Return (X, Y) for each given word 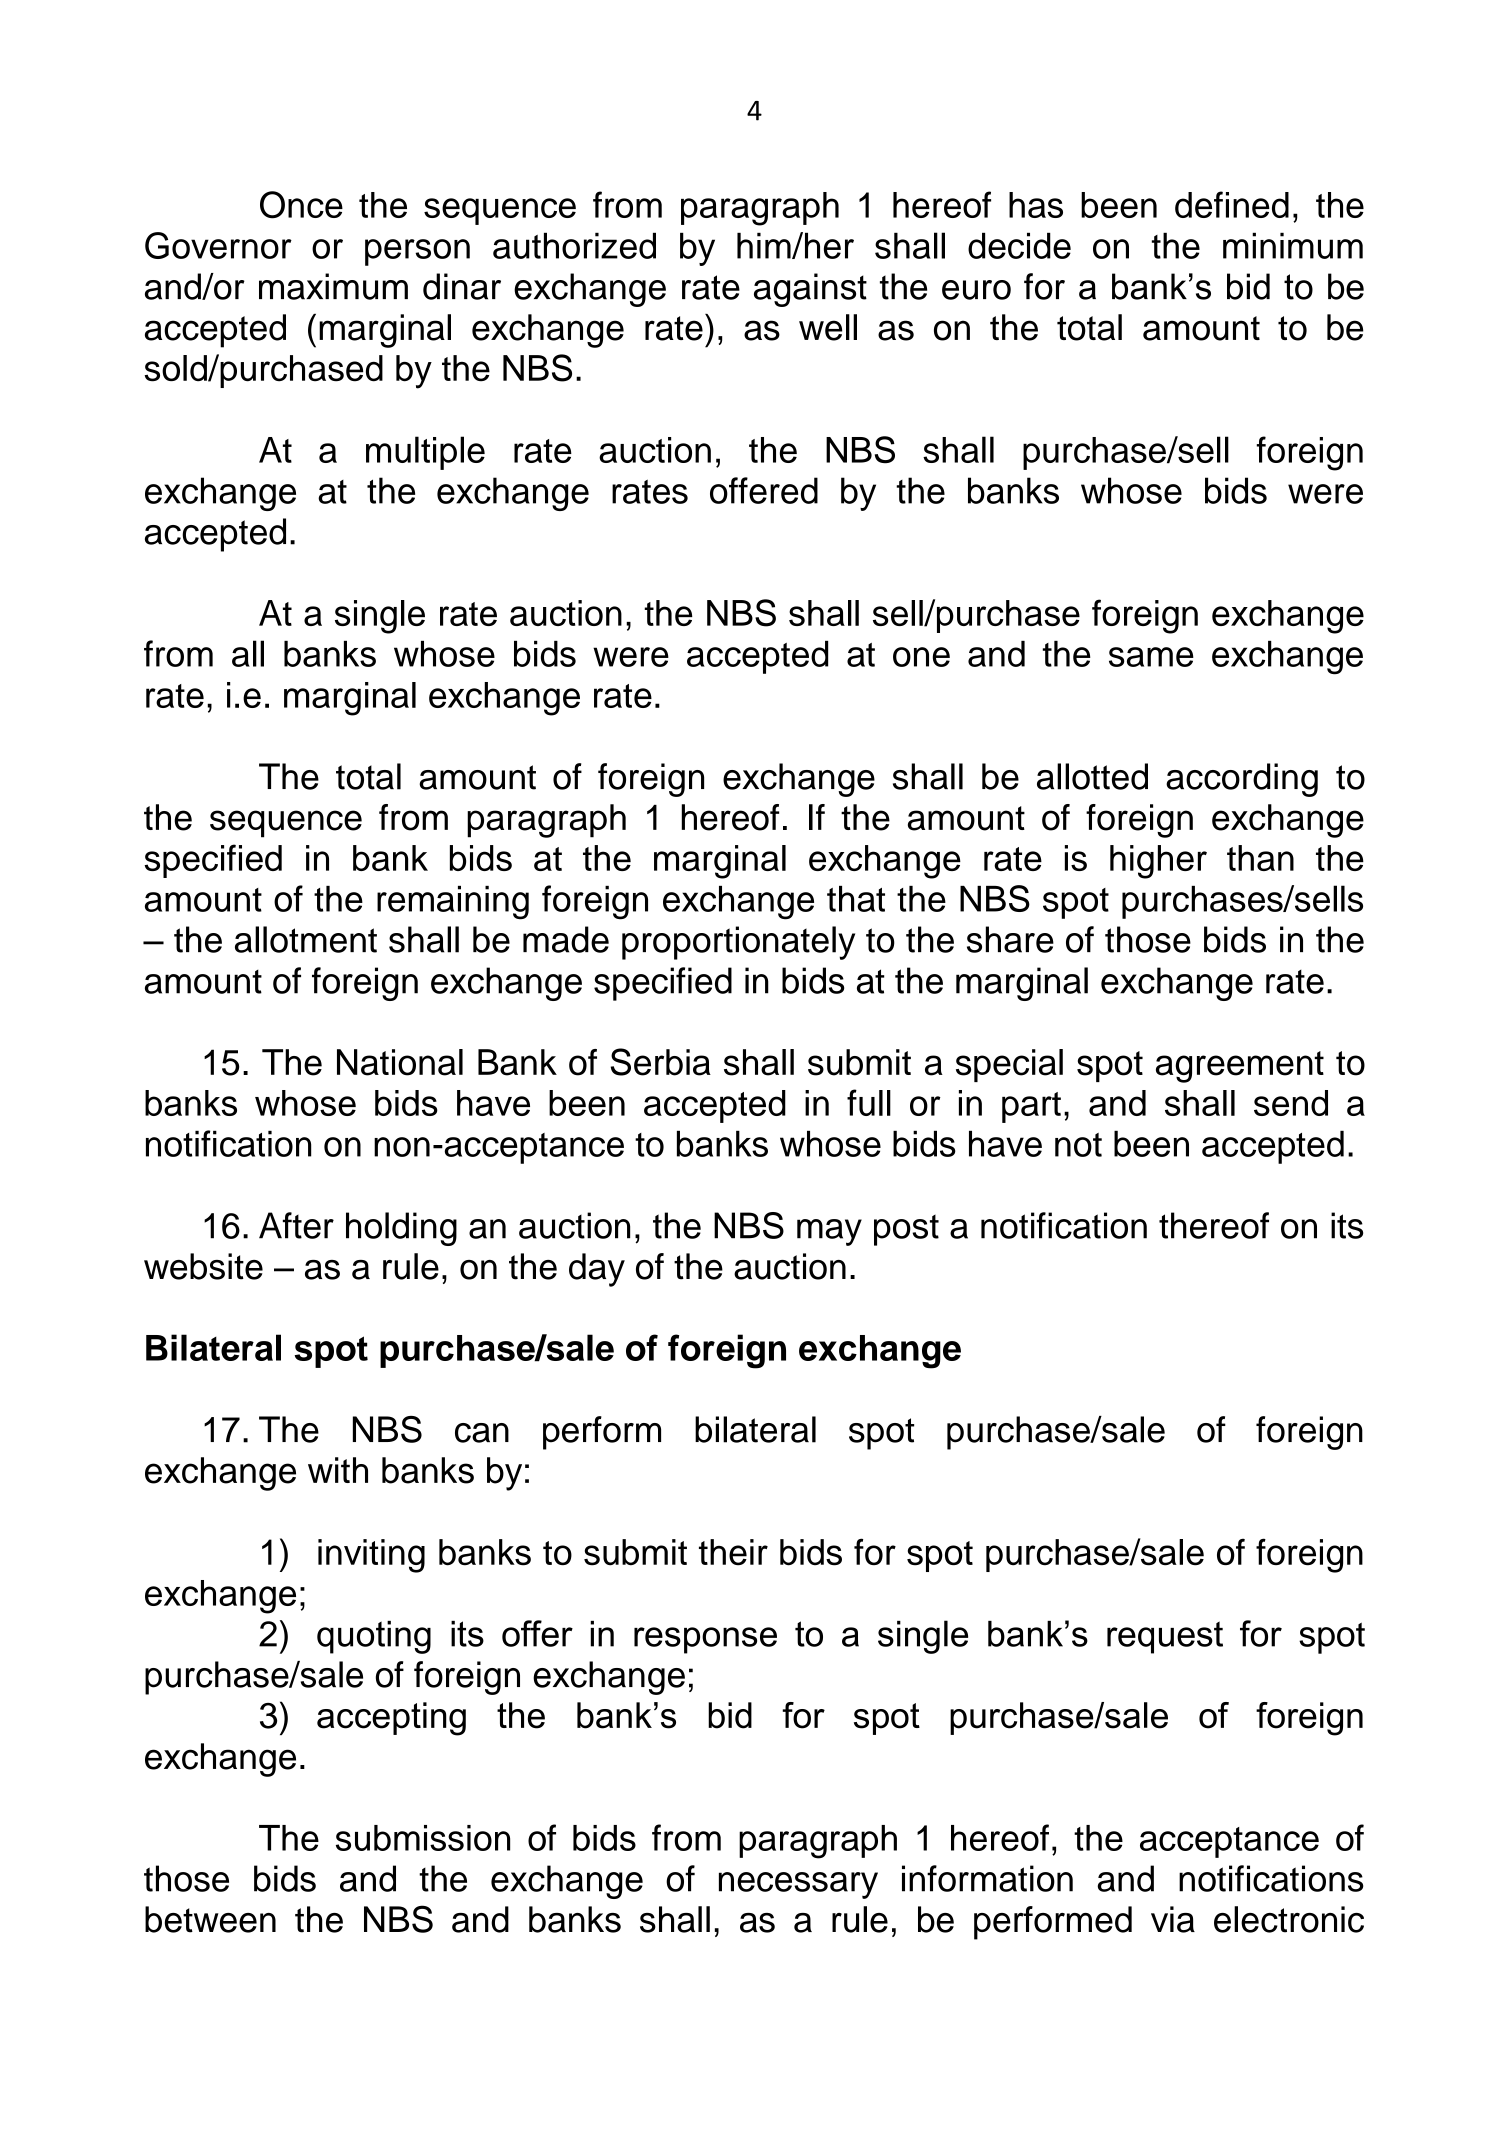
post (906, 1230)
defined (1232, 204)
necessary (798, 1885)
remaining (453, 903)
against (810, 290)
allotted (1092, 776)
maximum (333, 286)
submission (423, 1838)
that (856, 899)
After (296, 1225)
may (829, 1232)
